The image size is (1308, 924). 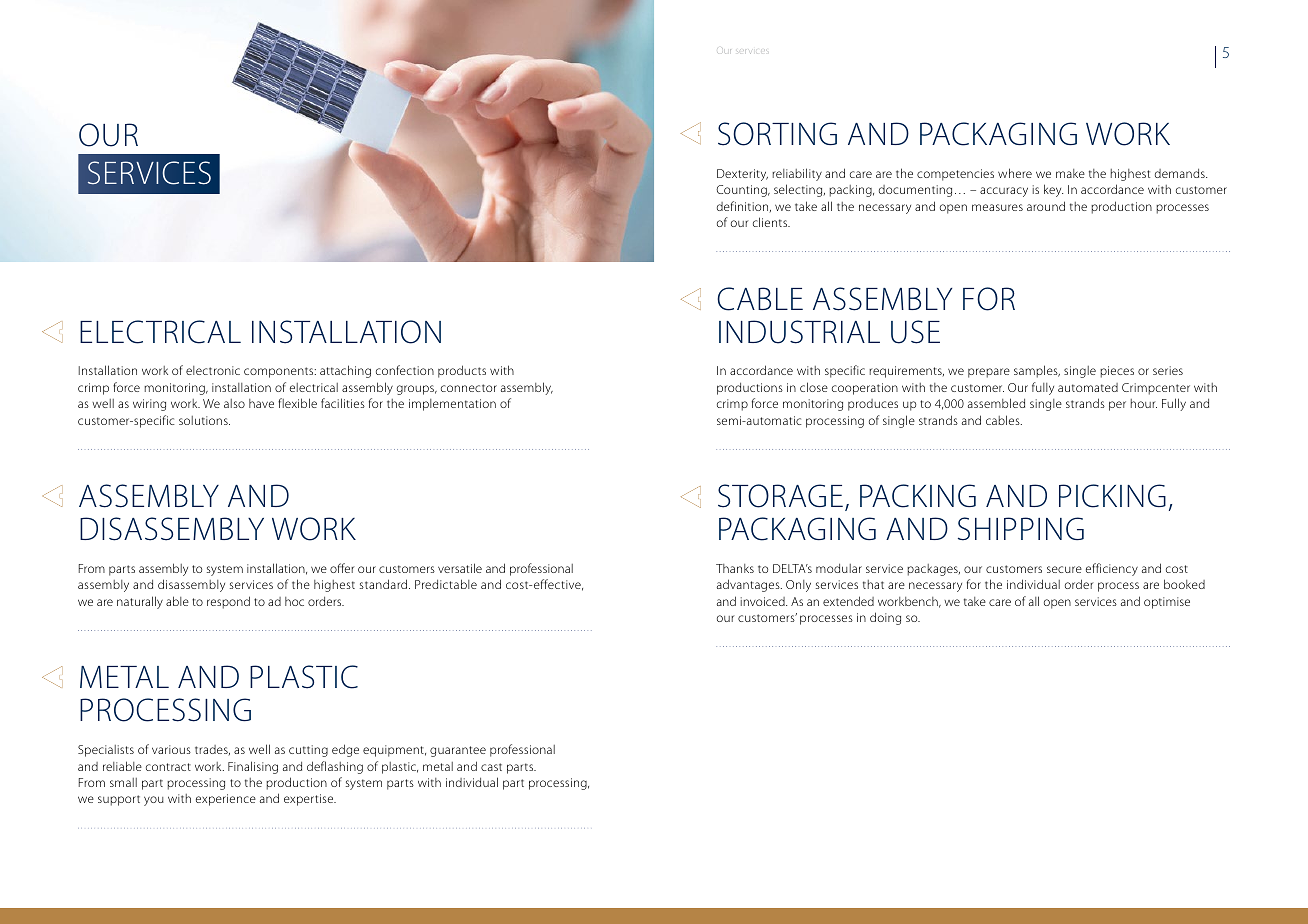 What do you see at coordinates (228, 602) in the screenshot?
I see `respond` at bounding box center [228, 602].
